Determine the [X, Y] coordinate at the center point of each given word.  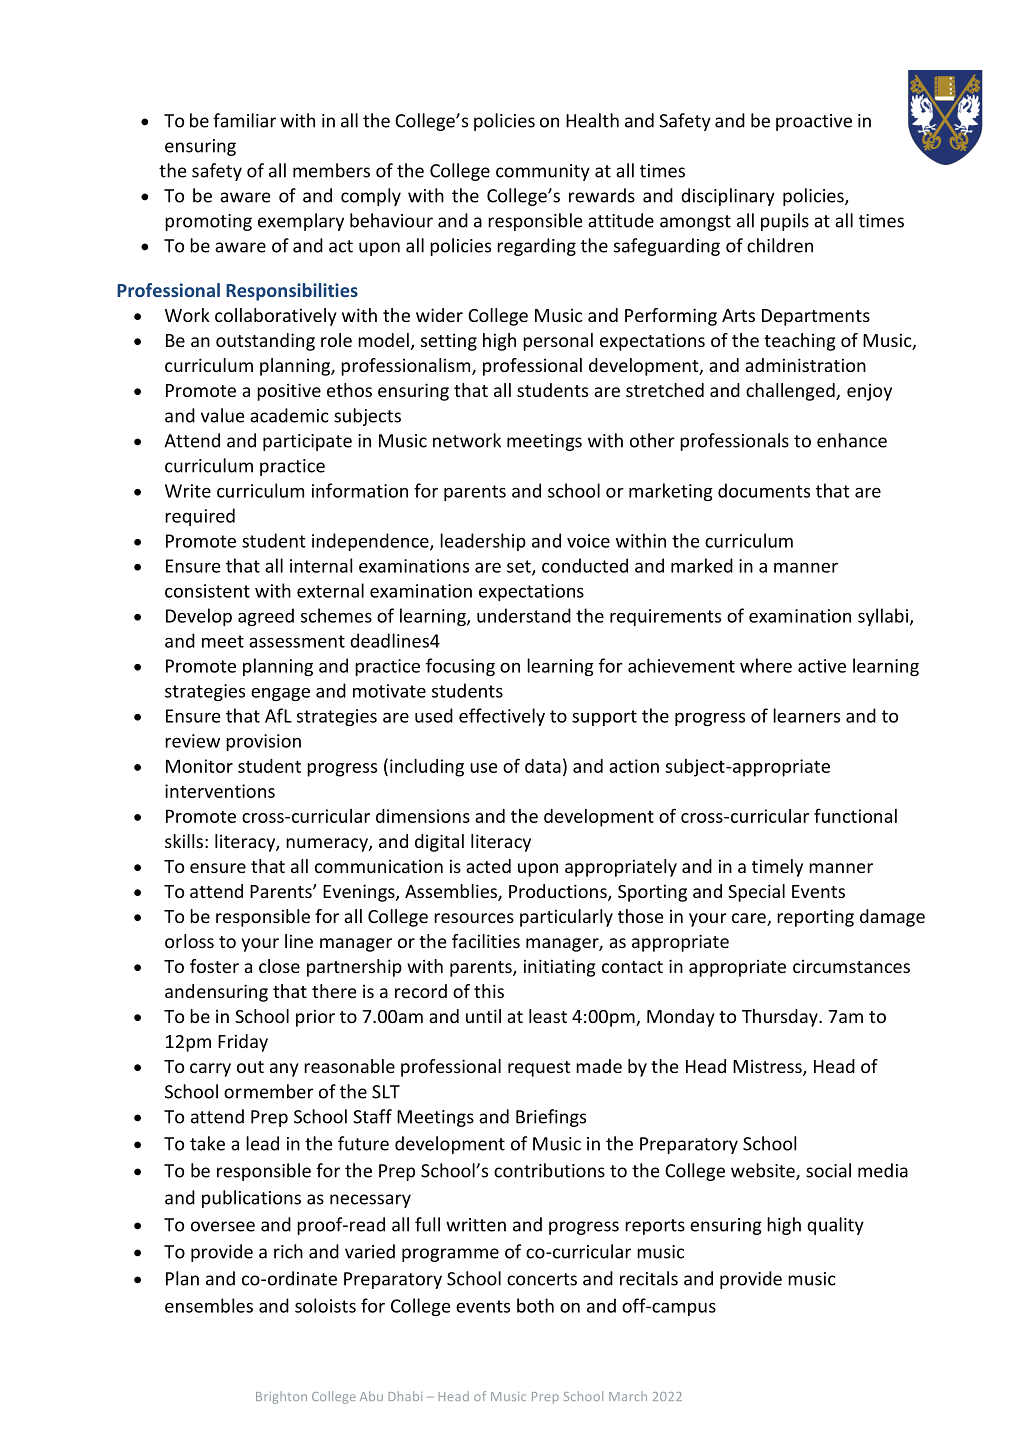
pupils [785, 222]
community [543, 172]
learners [806, 715]
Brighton [281, 1397]
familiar [244, 120]
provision [263, 742]
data [543, 766]
